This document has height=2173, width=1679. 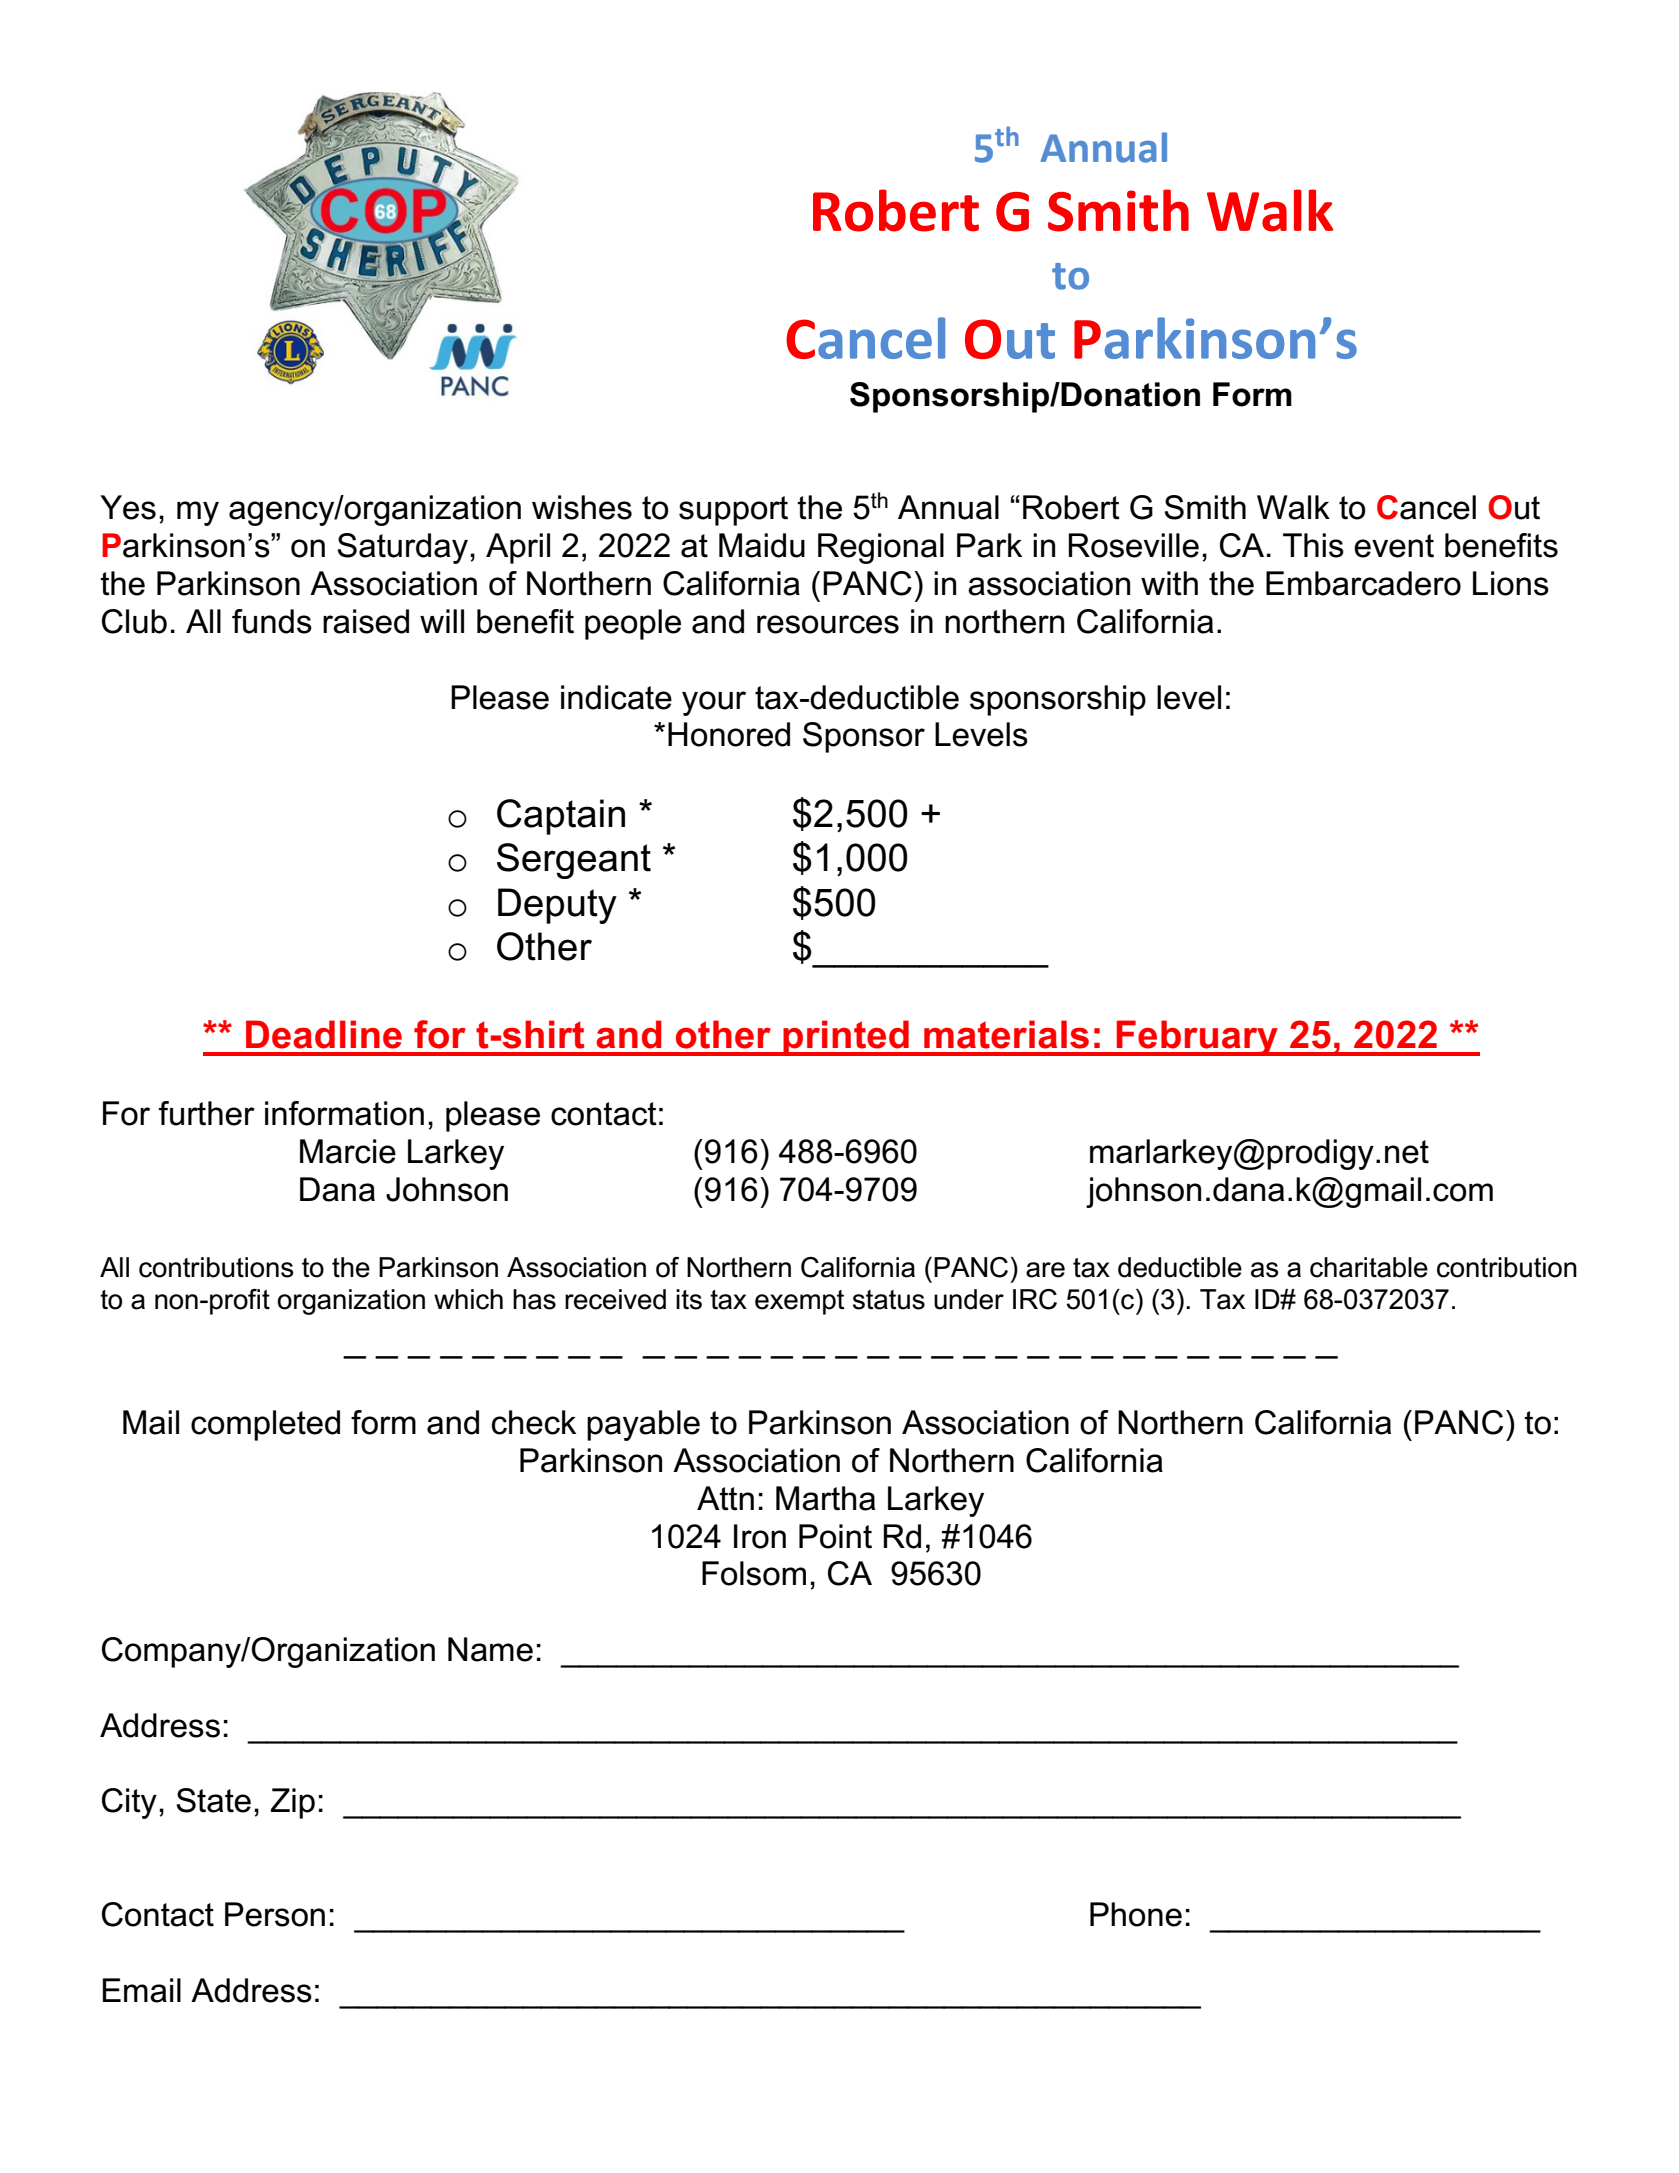 What do you see at coordinates (265, 1425) in the document?
I see `completed` at bounding box center [265, 1425].
